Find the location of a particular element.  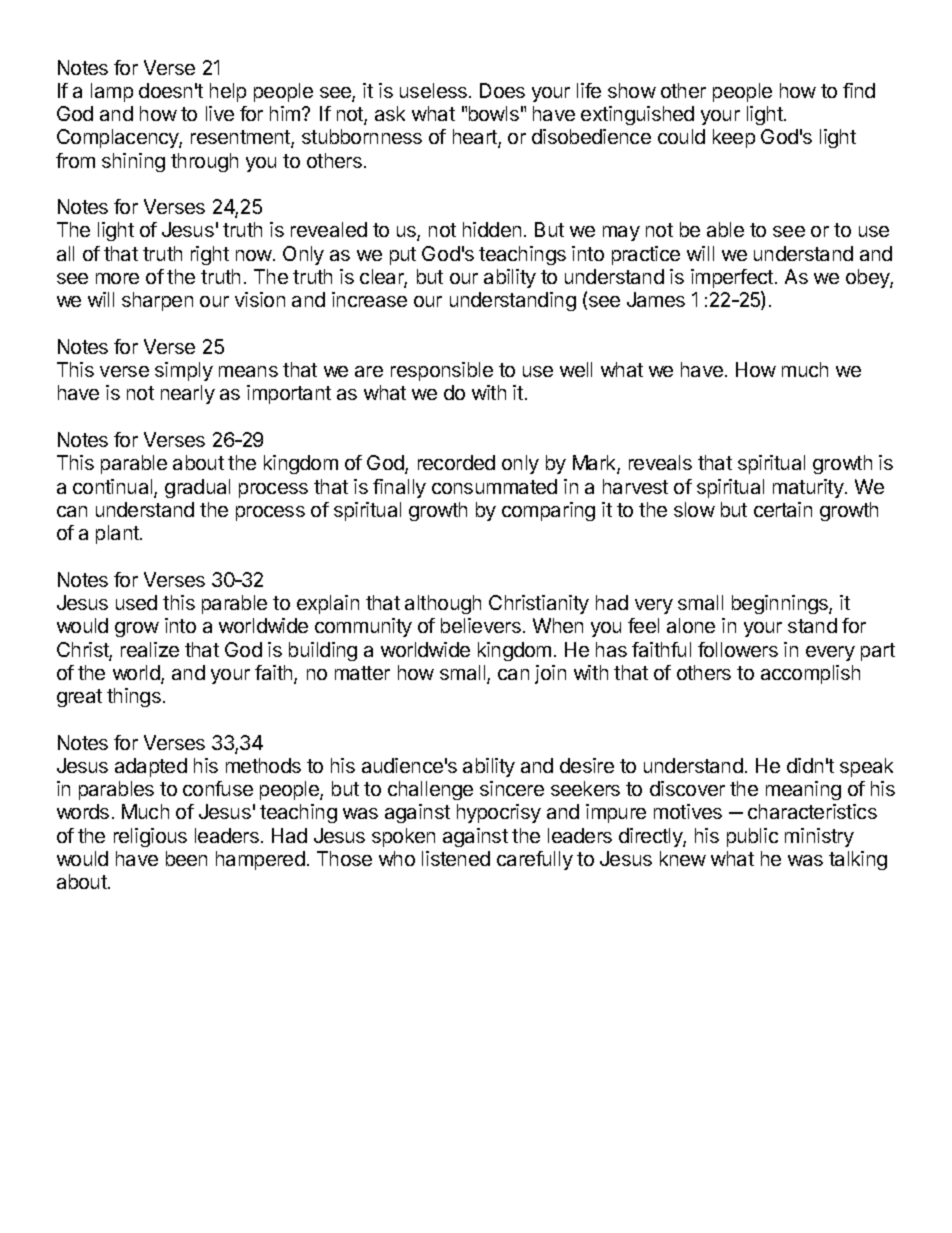

keep is located at coordinates (734, 138).
